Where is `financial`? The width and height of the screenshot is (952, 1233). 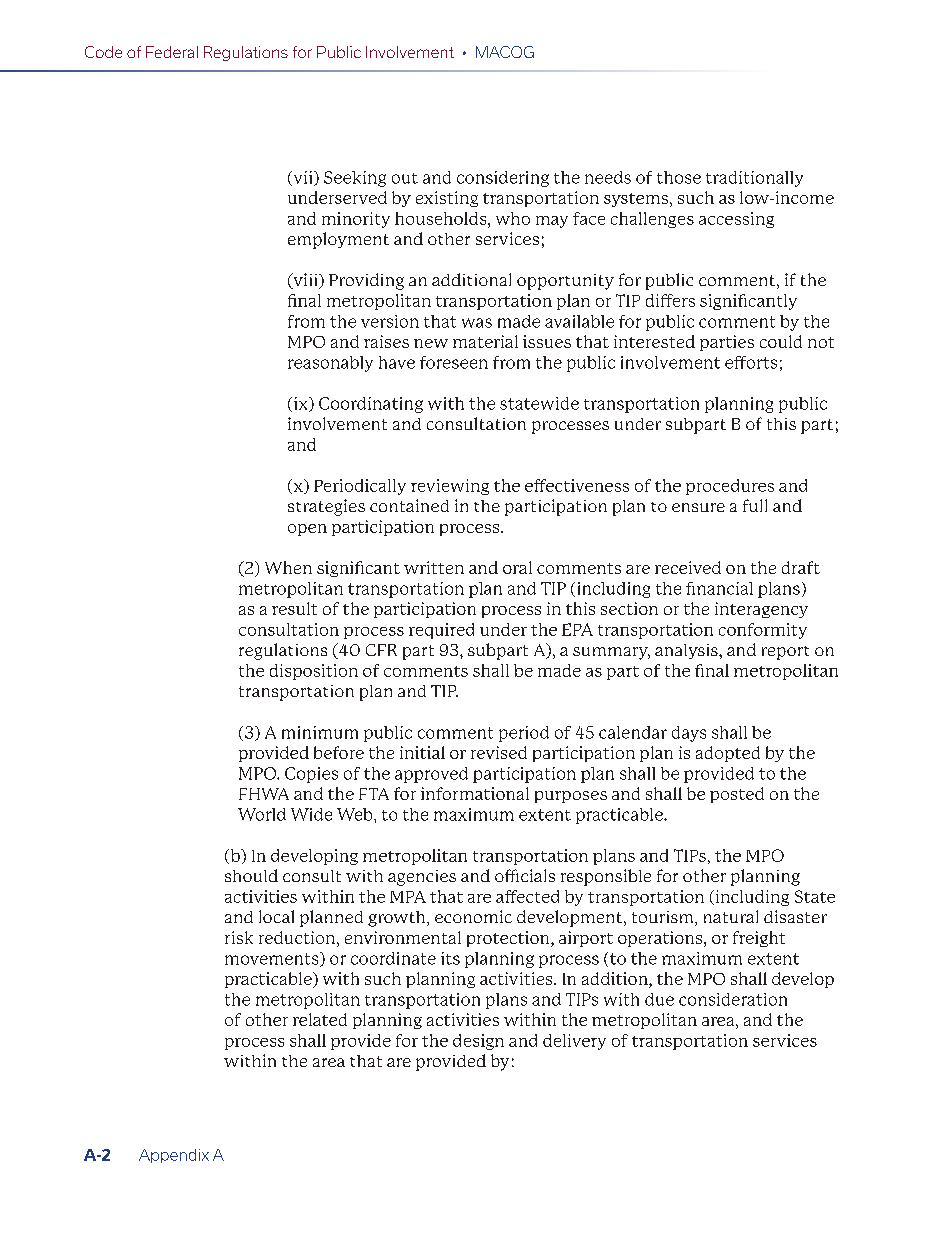 financial is located at coordinates (719, 588).
